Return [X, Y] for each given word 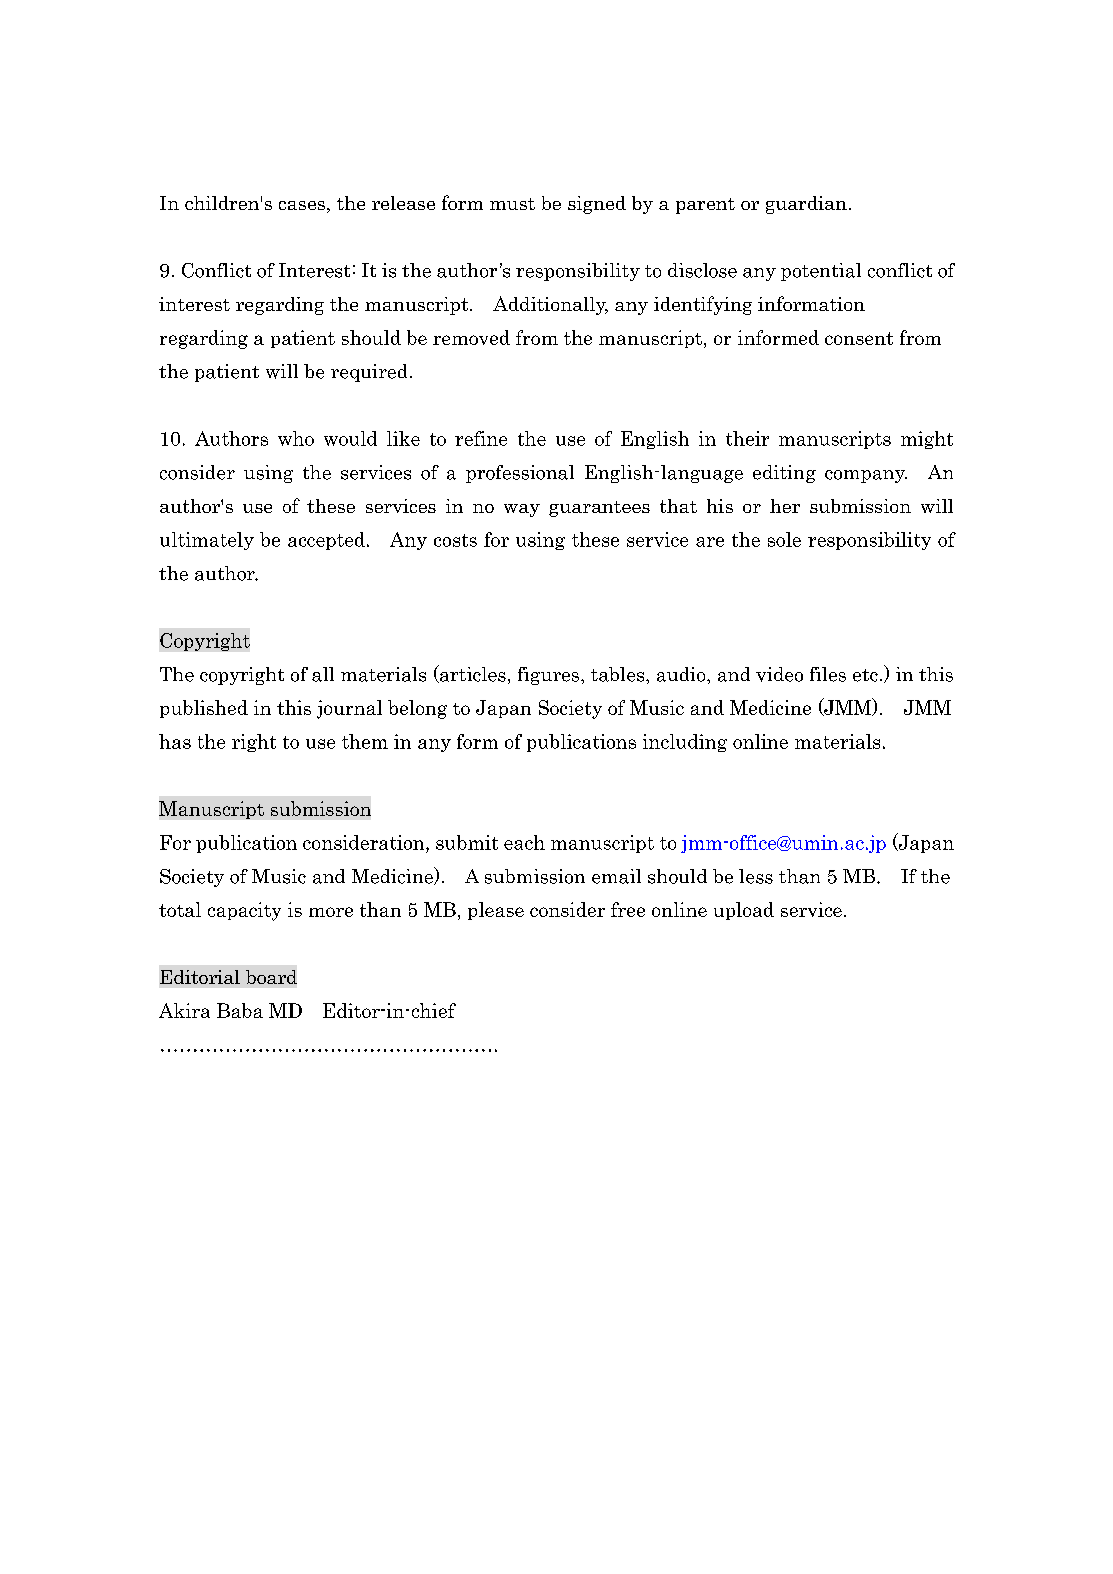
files [828, 674]
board [271, 977]
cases [302, 205]
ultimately [207, 541]
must [512, 204]
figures [550, 676]
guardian [806, 205]
